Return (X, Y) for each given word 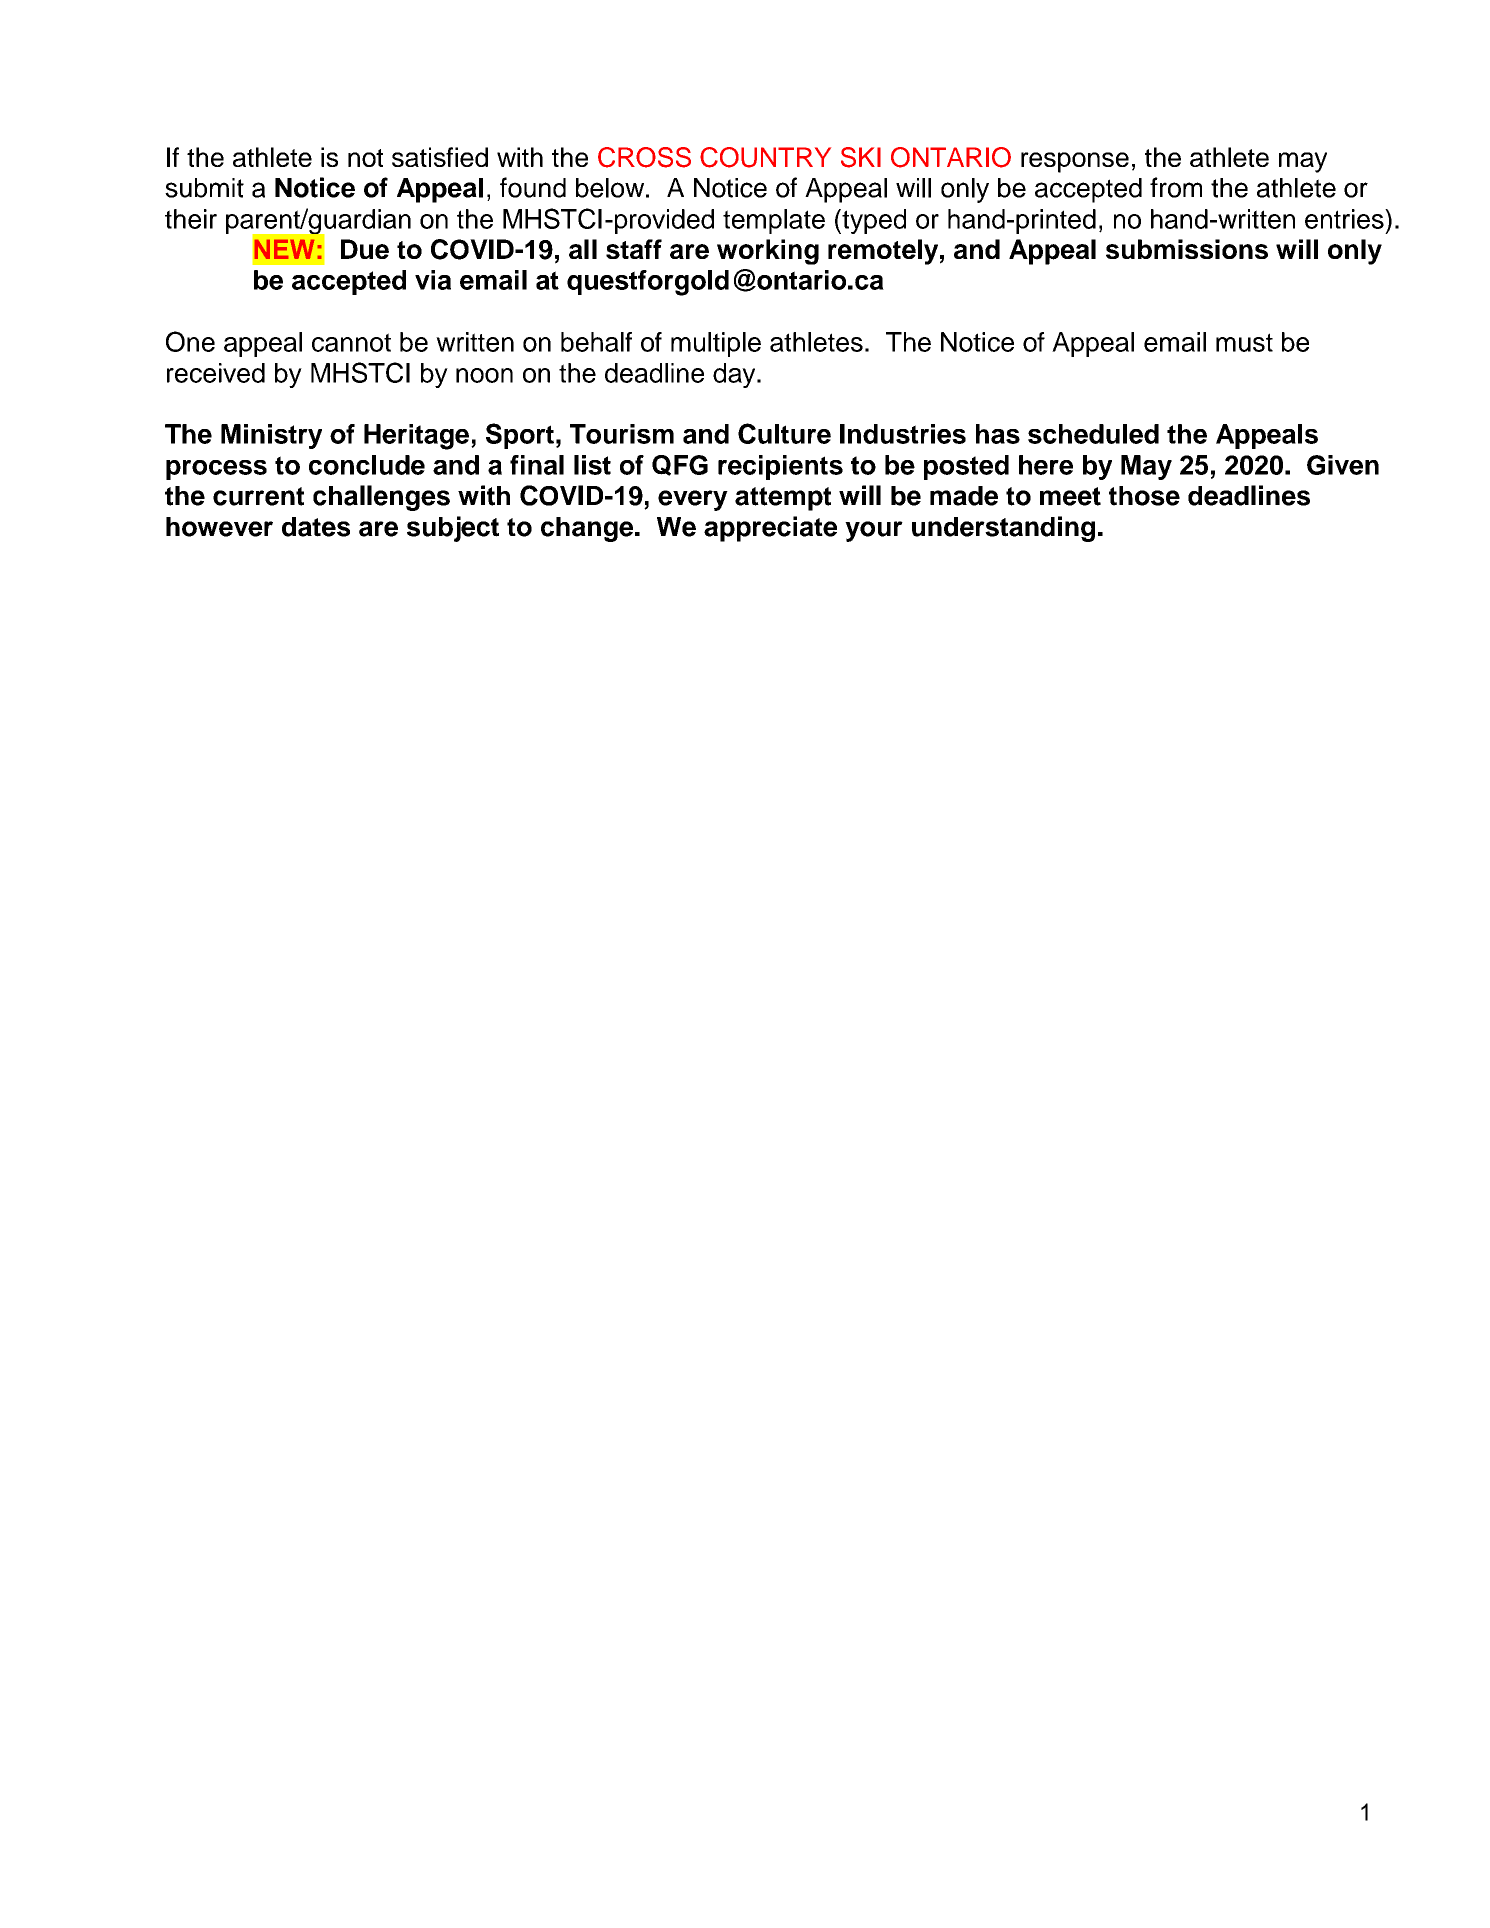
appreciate (770, 529)
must (1244, 342)
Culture (784, 433)
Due (365, 249)
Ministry (271, 436)
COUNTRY (765, 157)
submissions (1187, 249)
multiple (716, 344)
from (1176, 187)
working (768, 252)
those (1144, 496)
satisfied (440, 157)
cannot (351, 342)
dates (316, 527)
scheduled (1093, 434)
